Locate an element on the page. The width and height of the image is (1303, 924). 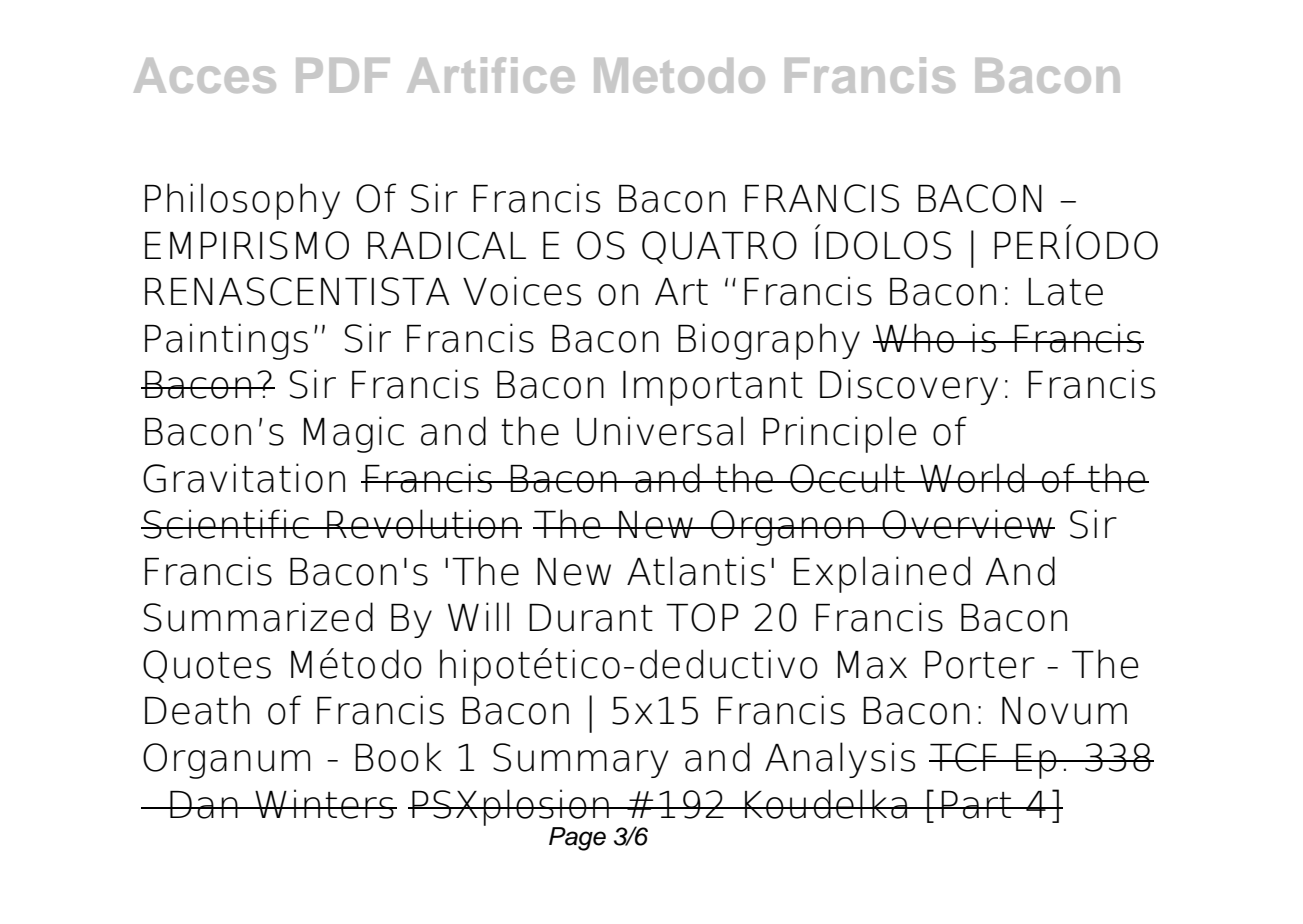
Porter is located at coordinates (980, 665).
